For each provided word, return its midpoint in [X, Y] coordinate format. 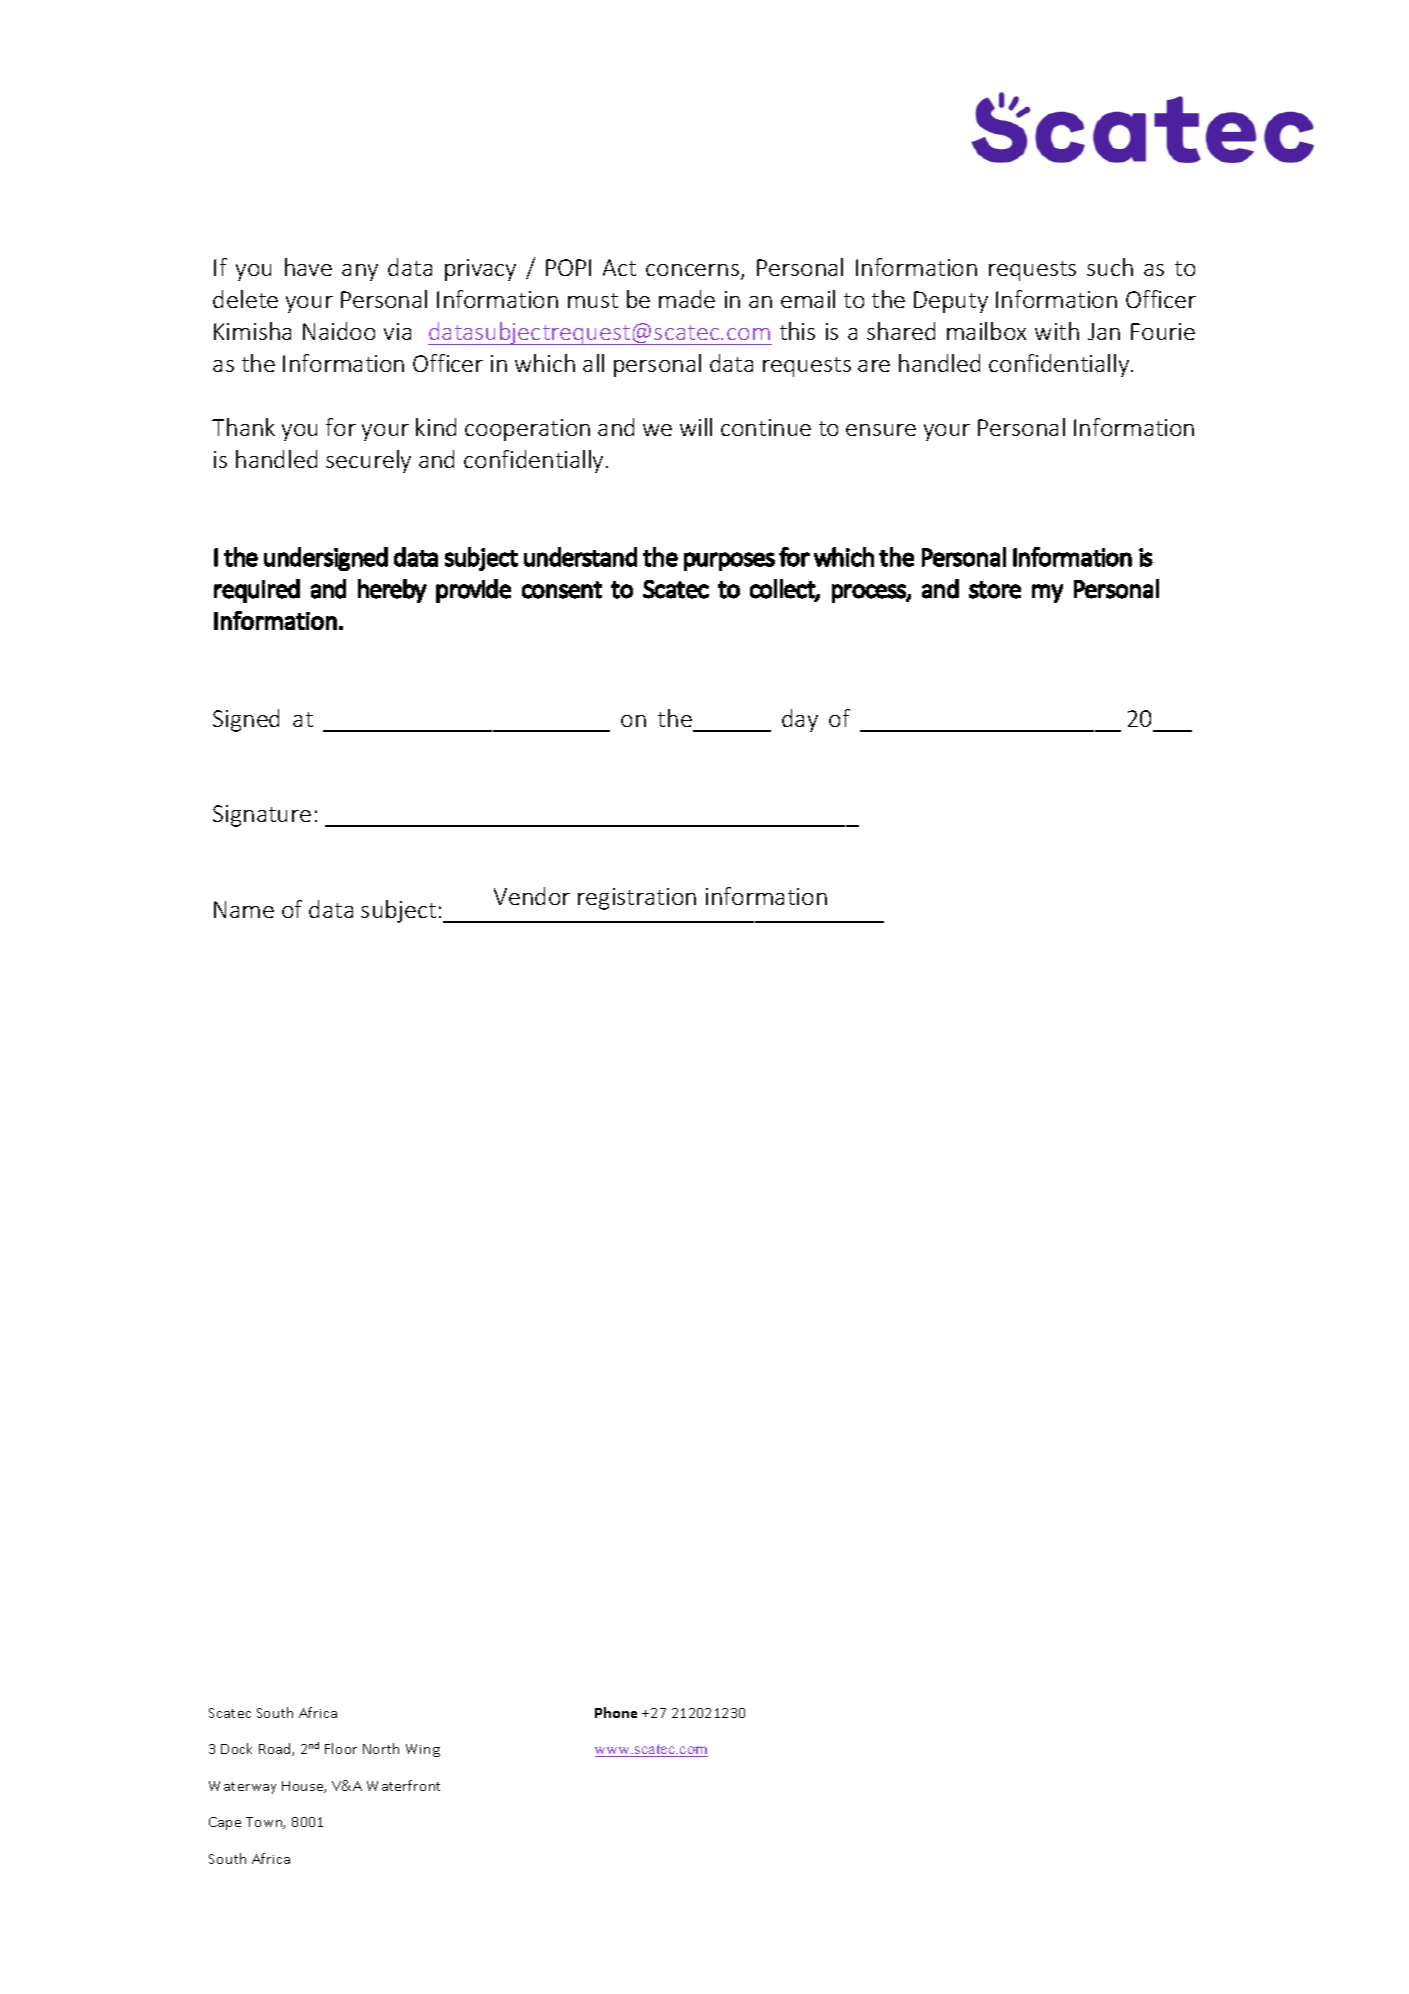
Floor [341, 1748]
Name [244, 909]
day [800, 720]
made [687, 299]
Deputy [951, 302]
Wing [423, 1750]
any [360, 272]
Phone [616, 1712]
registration [637, 899]
